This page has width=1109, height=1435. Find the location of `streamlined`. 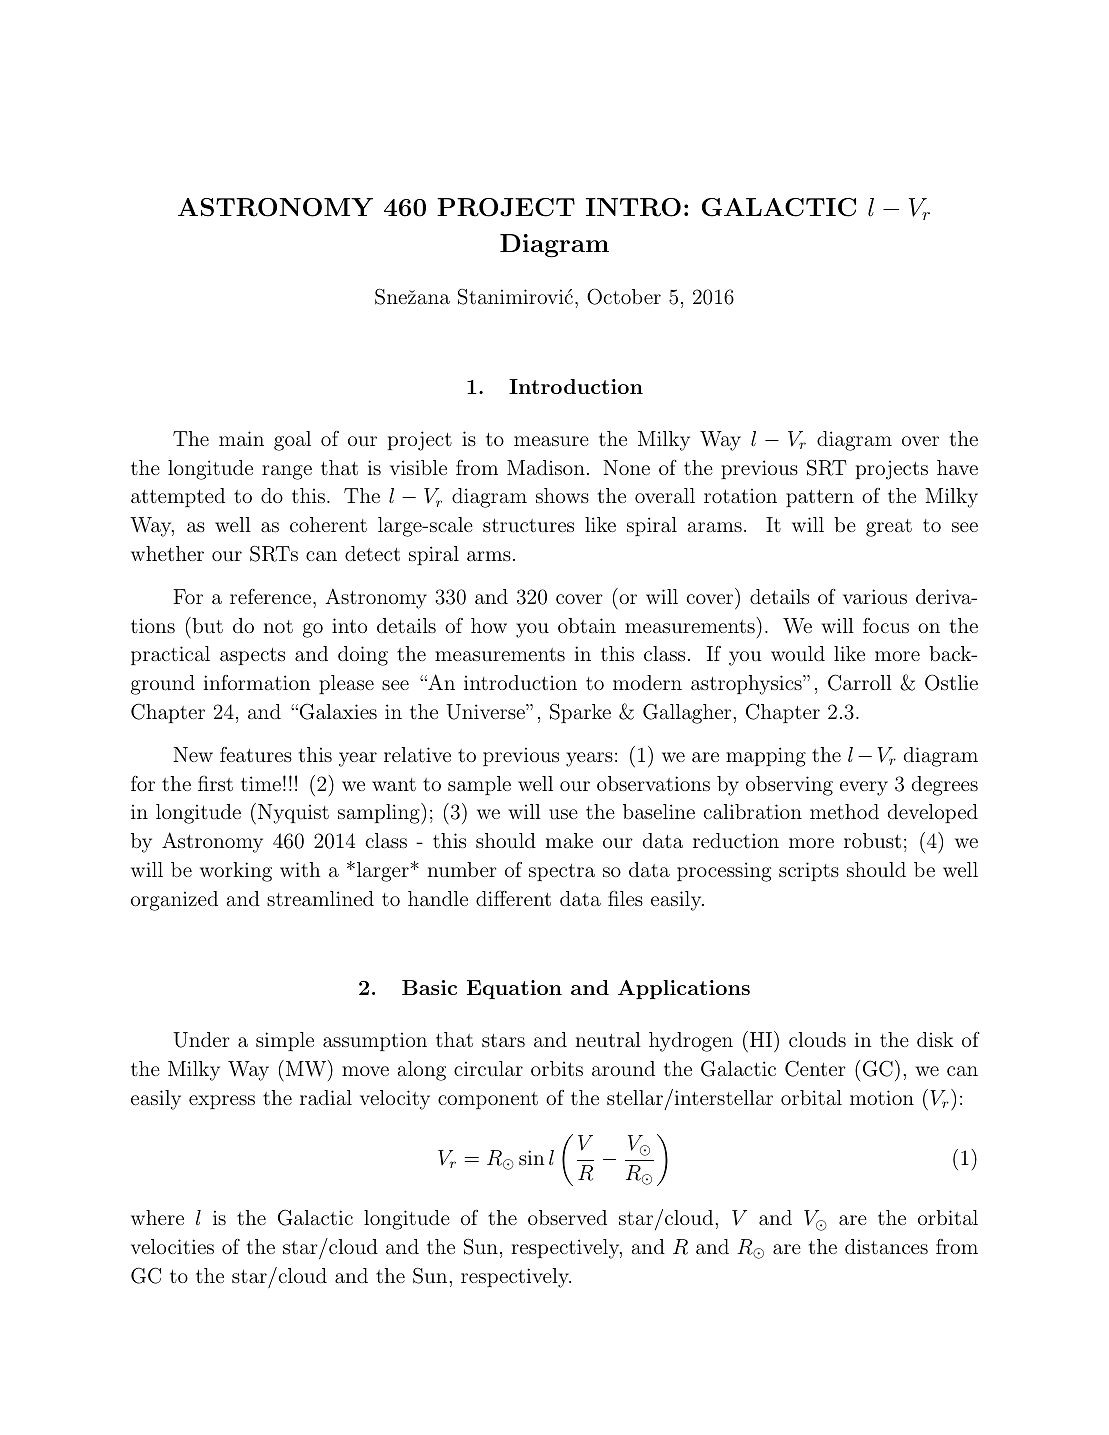

streamlined is located at coordinates (320, 898).
